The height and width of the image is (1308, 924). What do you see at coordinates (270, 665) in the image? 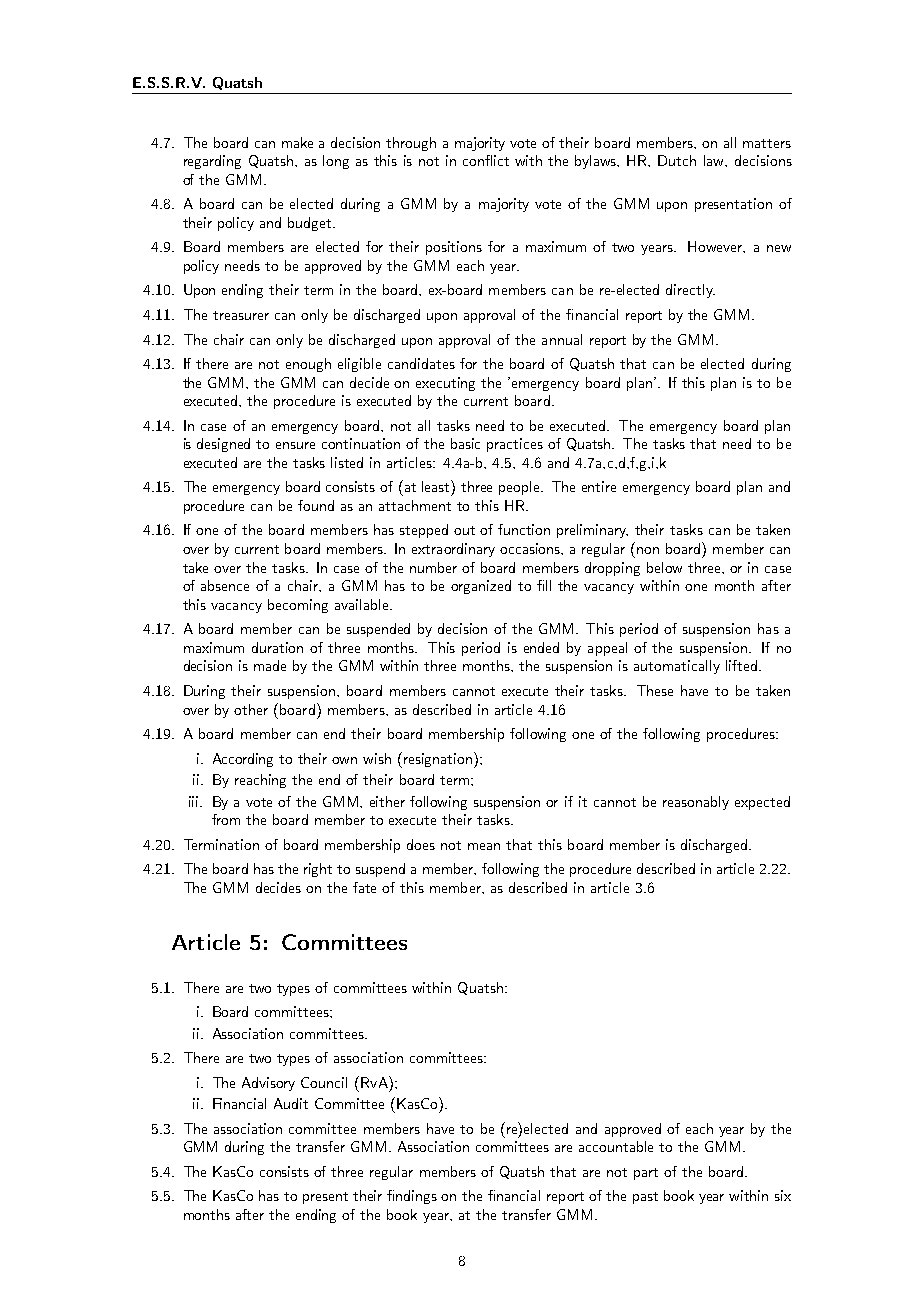
I see `made` at bounding box center [270, 665].
